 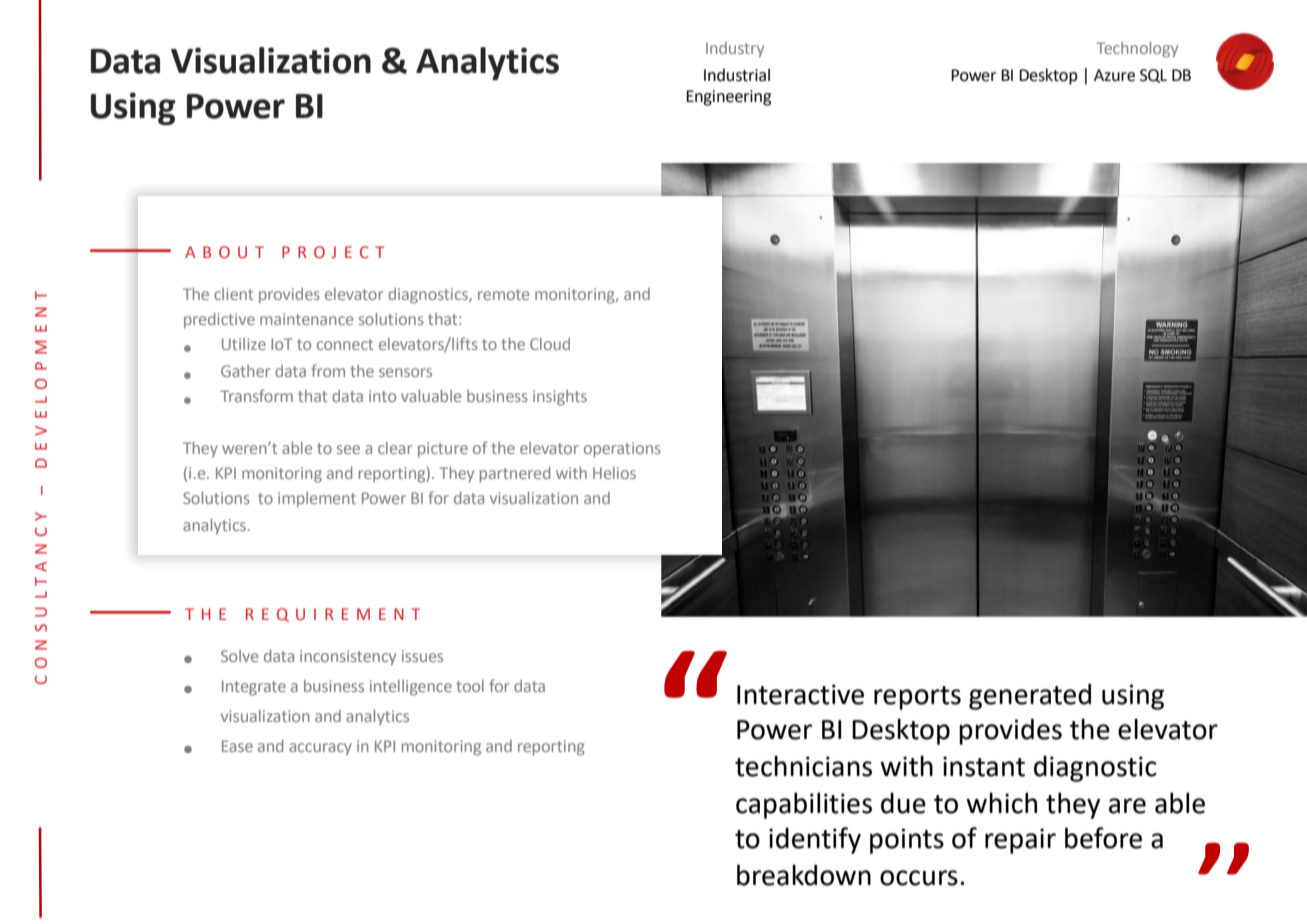 What do you see at coordinates (1020, 841) in the document?
I see `repair` at bounding box center [1020, 841].
